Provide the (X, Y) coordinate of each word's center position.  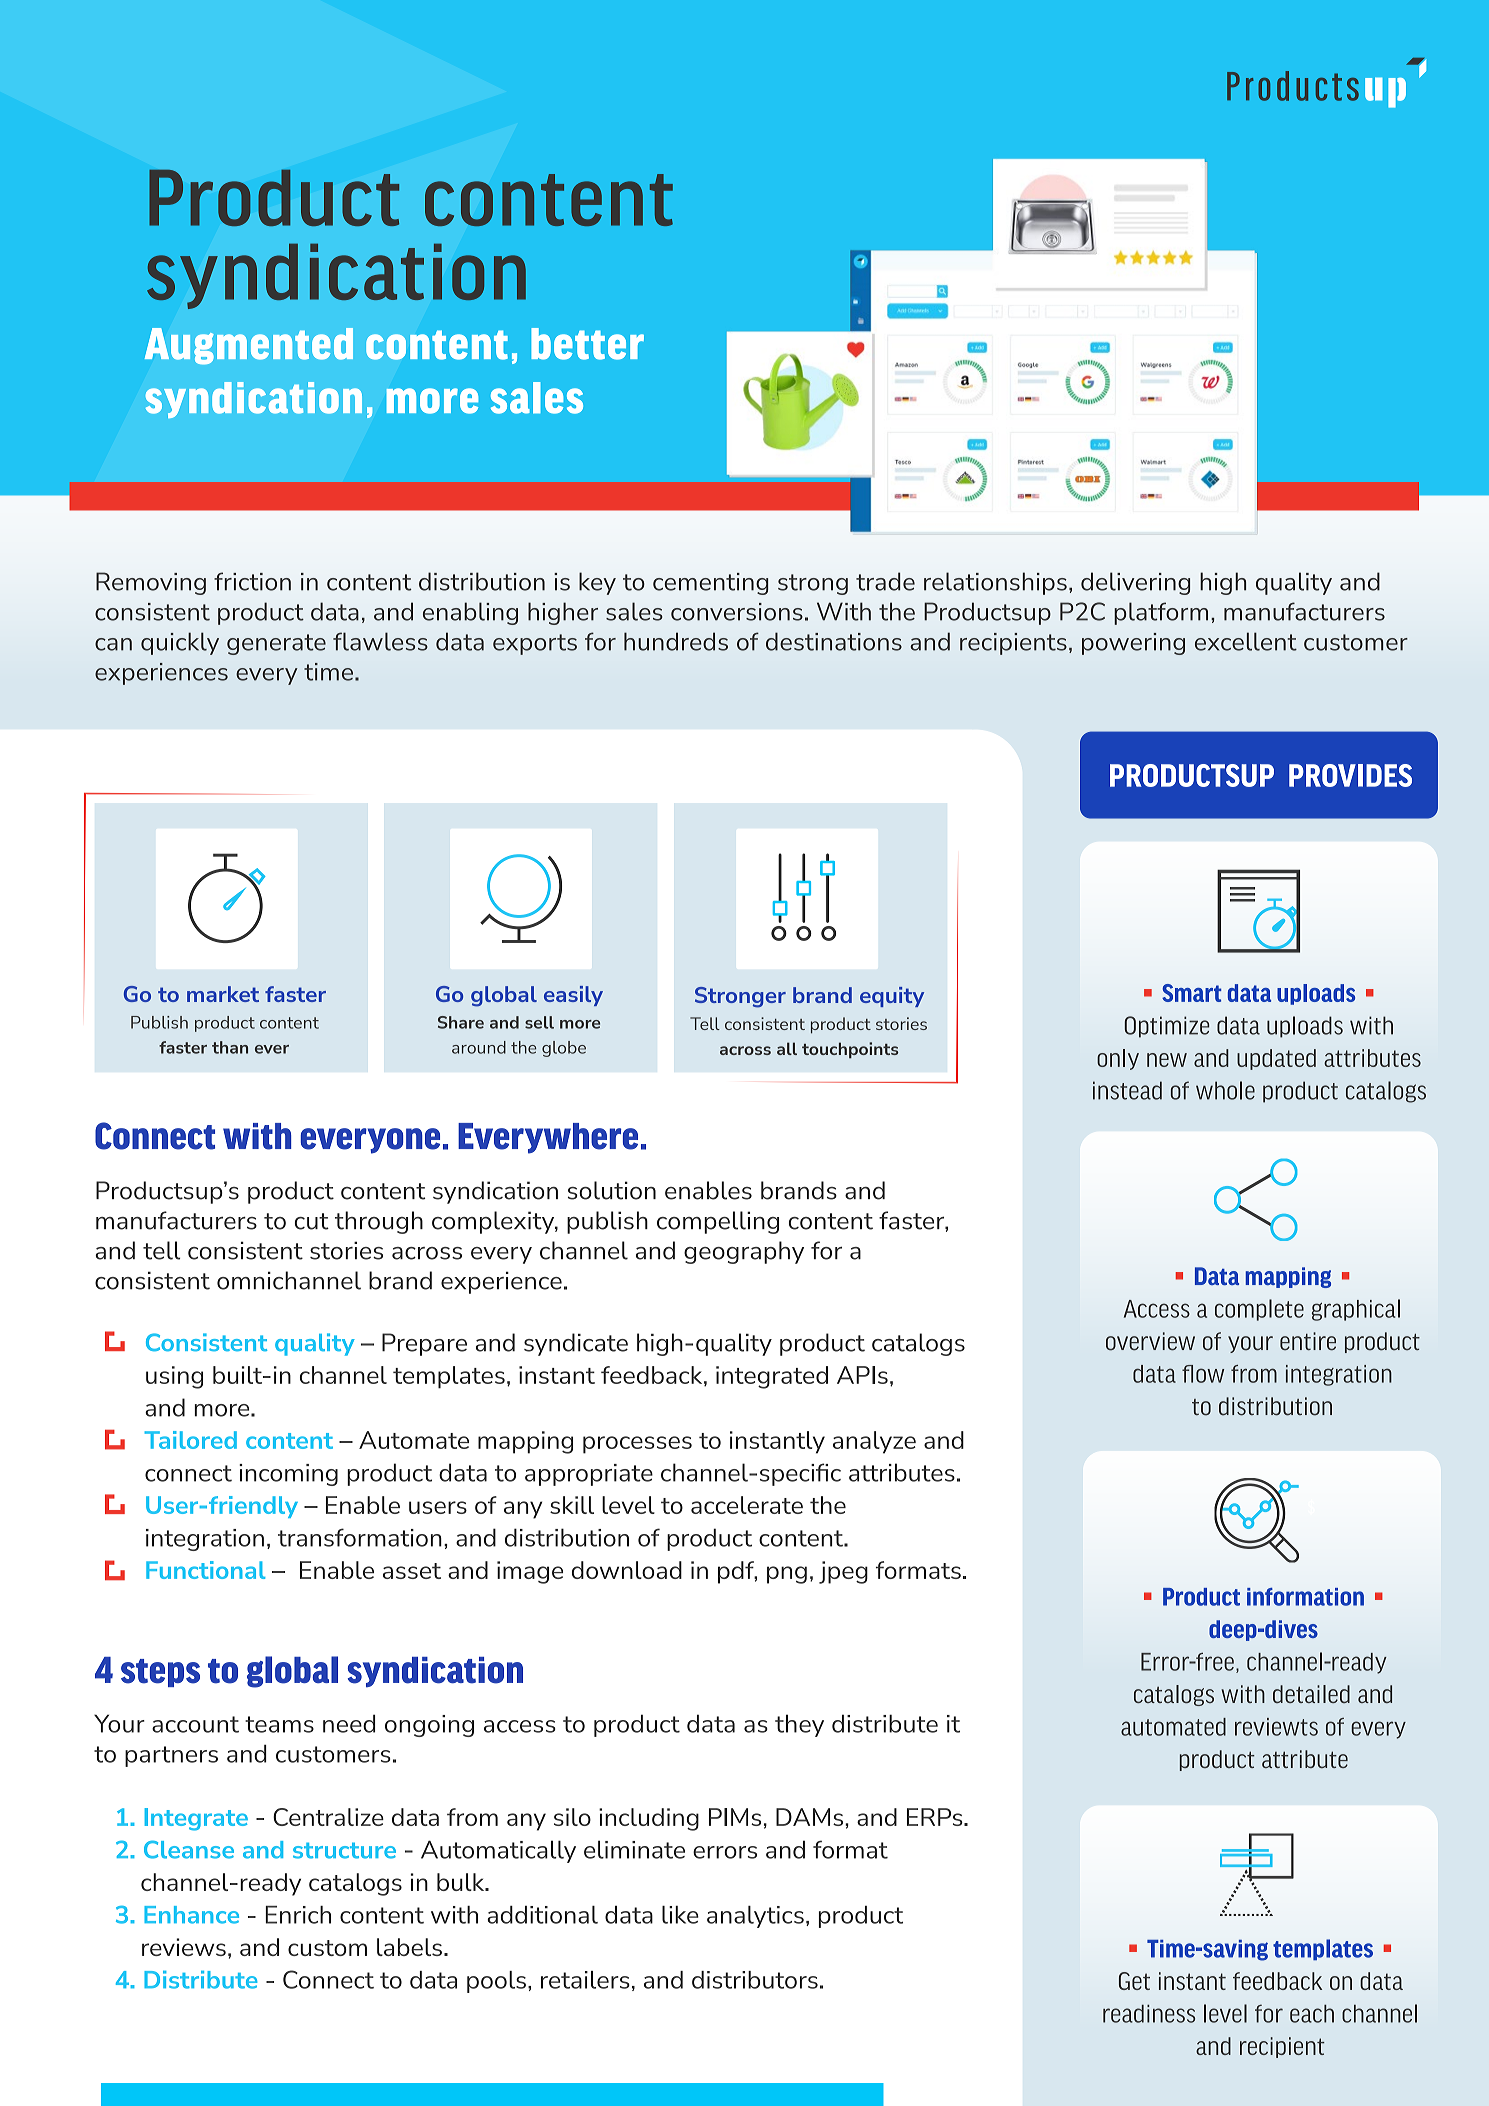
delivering (1135, 583)
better (587, 344)
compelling (718, 1222)
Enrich (298, 1915)
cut (312, 1221)
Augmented (249, 346)
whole (1225, 1090)
